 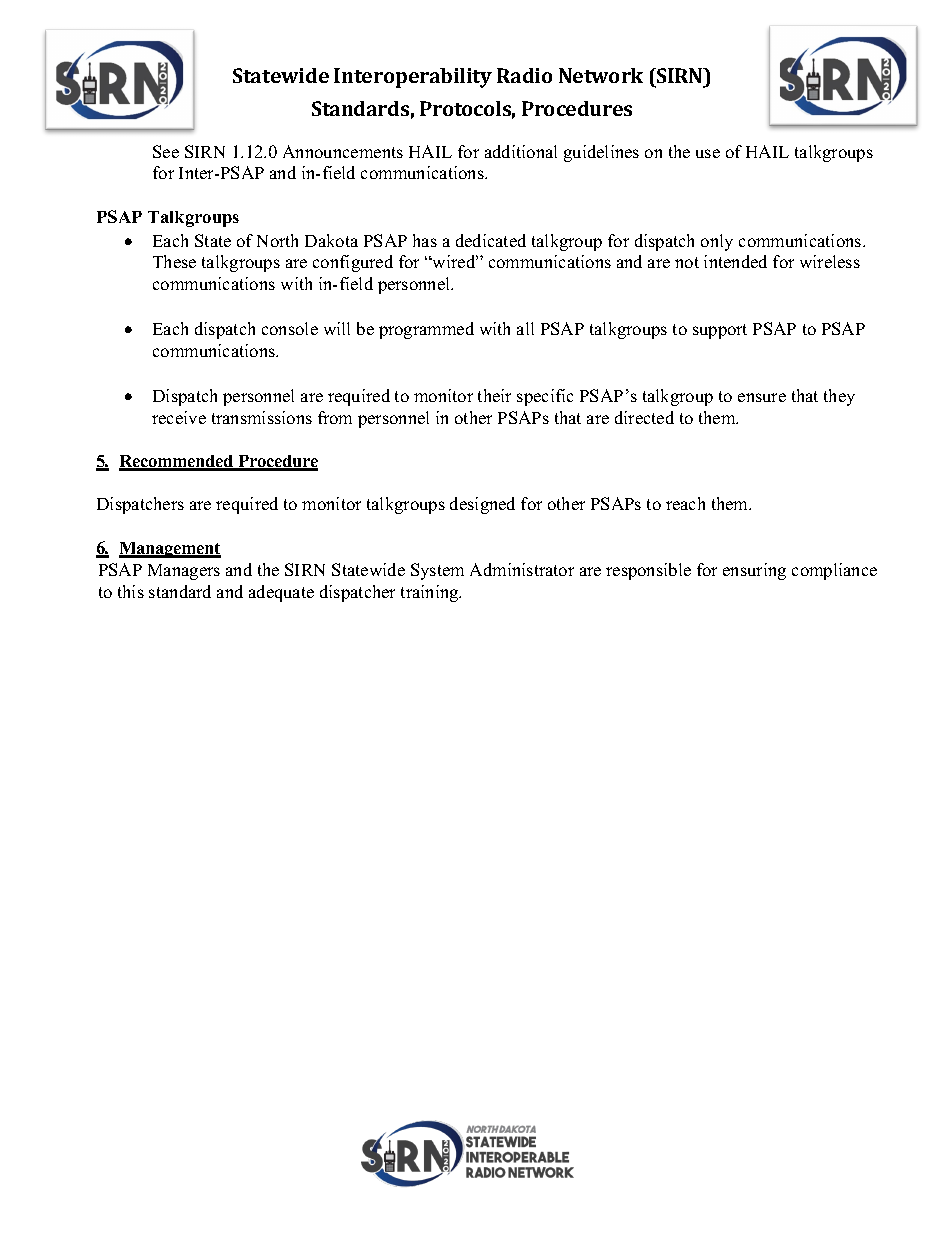 What do you see at coordinates (708, 153) in the screenshot?
I see `use` at bounding box center [708, 153].
